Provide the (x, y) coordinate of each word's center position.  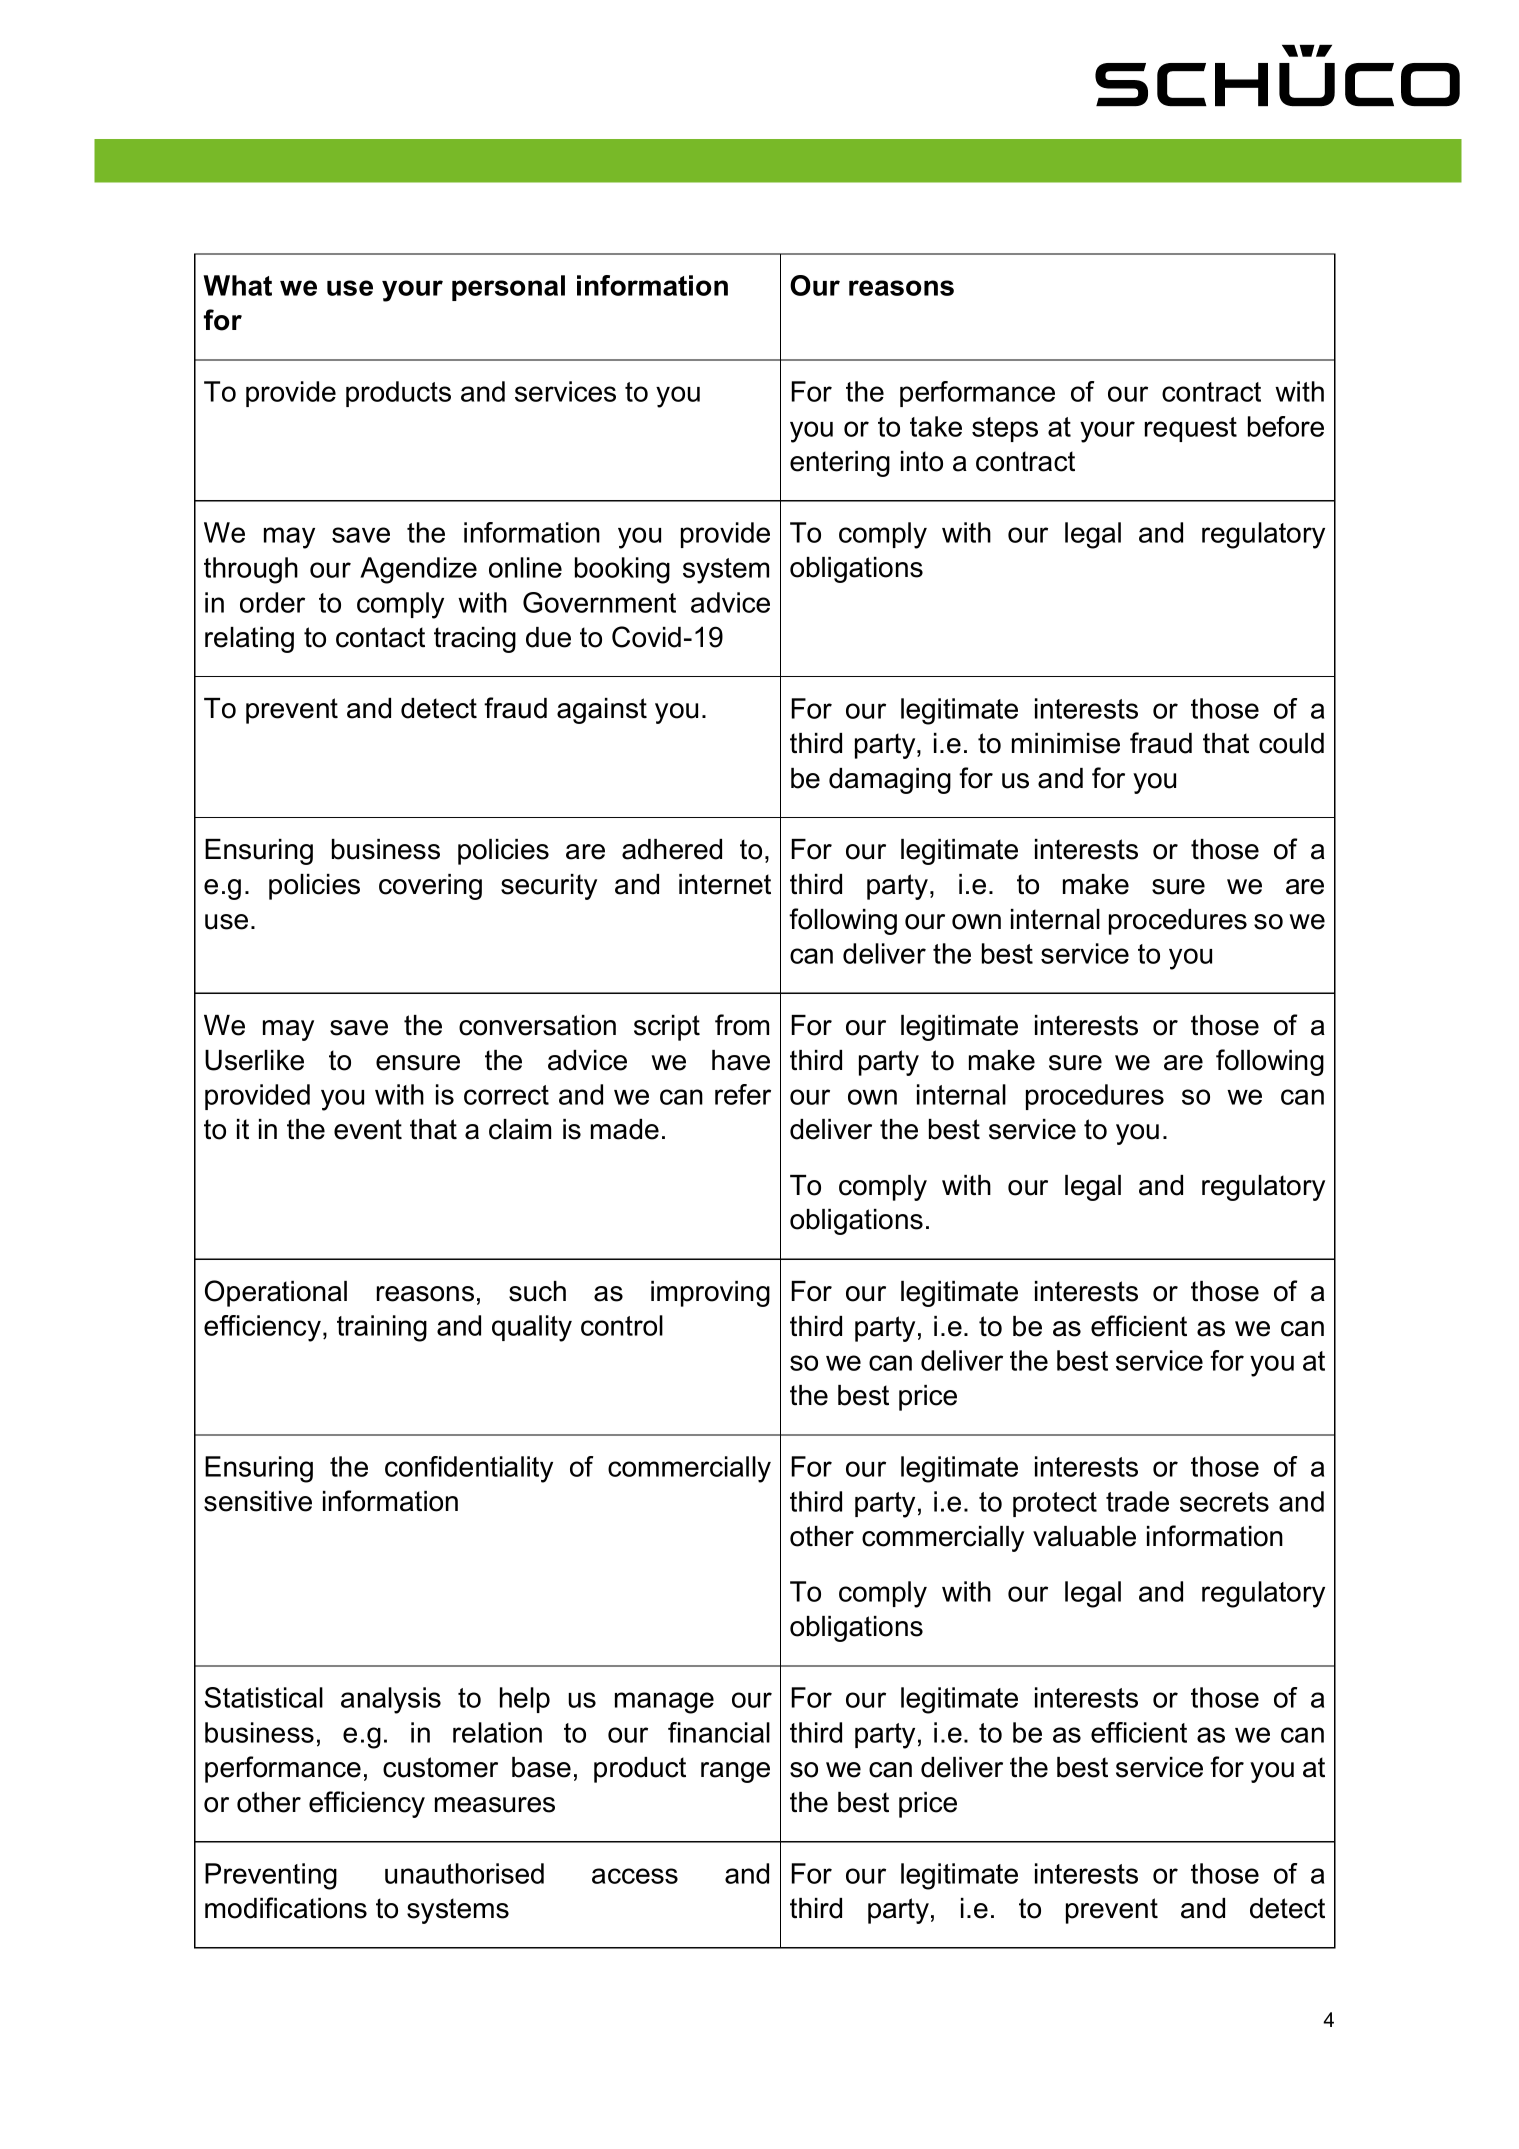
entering (840, 464)
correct (506, 1095)
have (741, 1060)
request (1191, 429)
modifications (286, 1908)
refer (743, 1094)
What (237, 285)
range (735, 1772)
